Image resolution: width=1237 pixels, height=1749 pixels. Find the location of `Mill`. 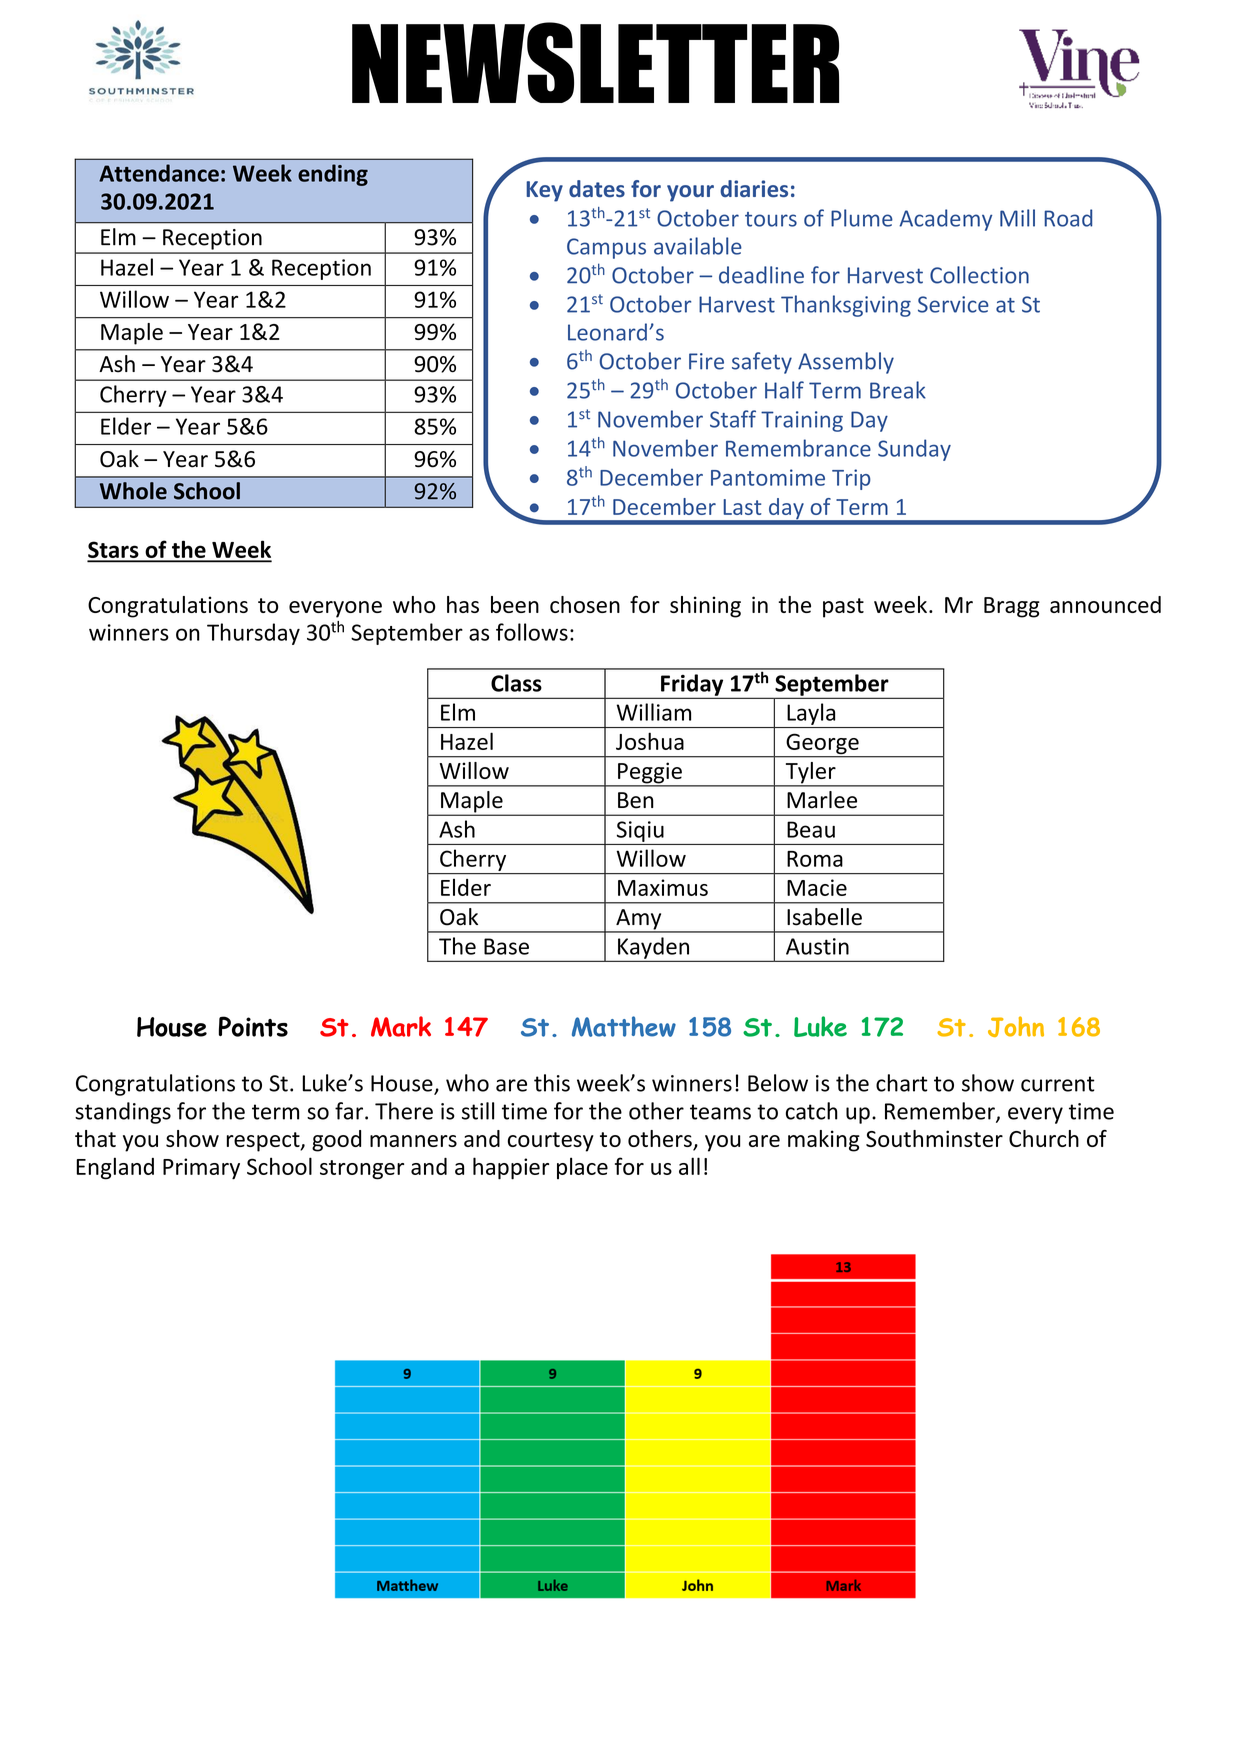

Mill is located at coordinates (1017, 218).
